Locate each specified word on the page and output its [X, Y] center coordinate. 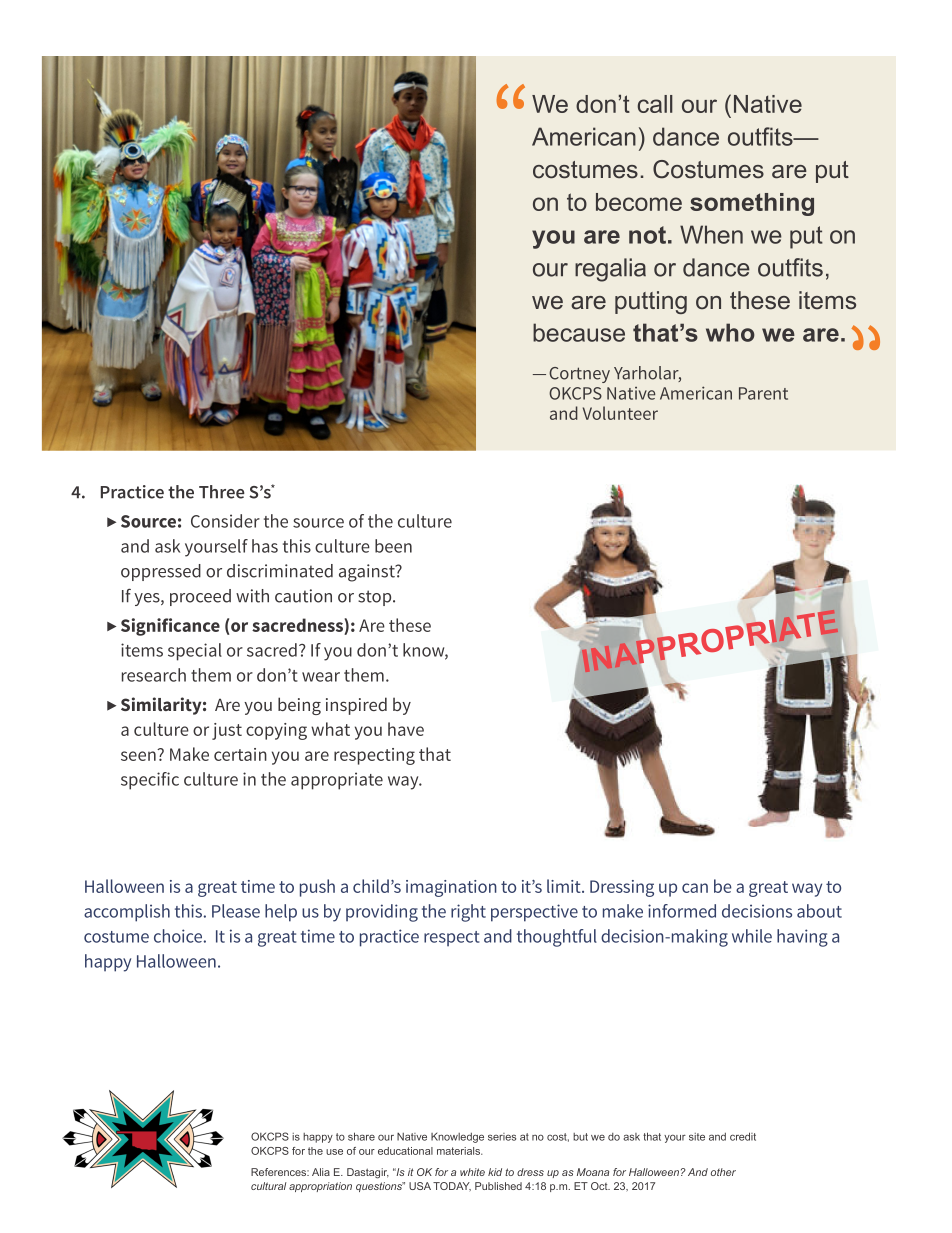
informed [682, 911]
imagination [451, 888]
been [393, 546]
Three [222, 492]
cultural [268, 1186]
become [639, 202]
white [472, 1172]
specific [150, 781]
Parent [763, 393]
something [752, 204]
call [655, 104]
